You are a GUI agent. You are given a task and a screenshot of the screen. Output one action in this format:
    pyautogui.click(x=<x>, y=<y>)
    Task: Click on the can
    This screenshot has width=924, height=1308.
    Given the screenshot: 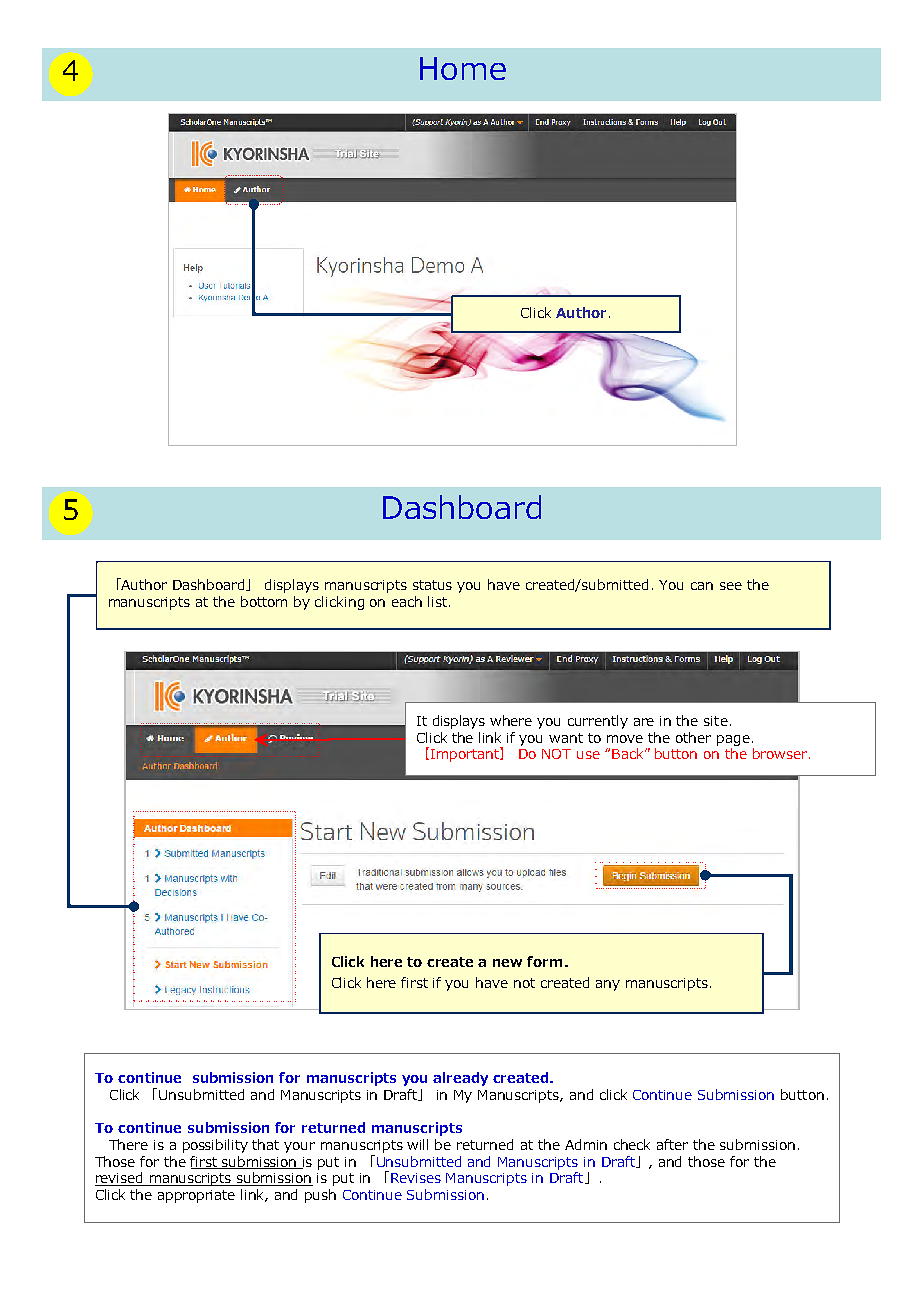 What is the action you would take?
    pyautogui.click(x=702, y=586)
